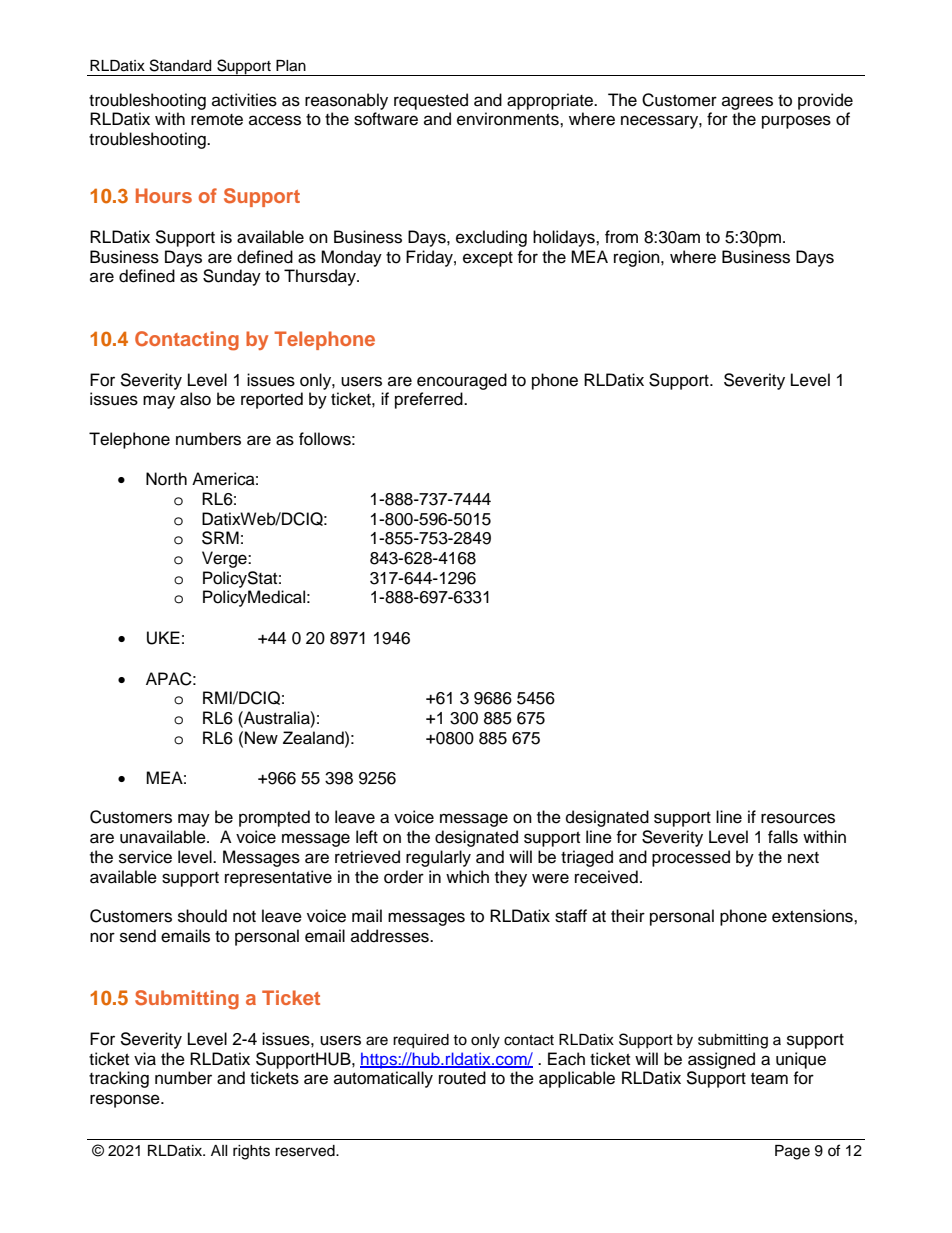 The height and width of the document is (1233, 952). What do you see at coordinates (638, 258) in the document?
I see `region` at bounding box center [638, 258].
